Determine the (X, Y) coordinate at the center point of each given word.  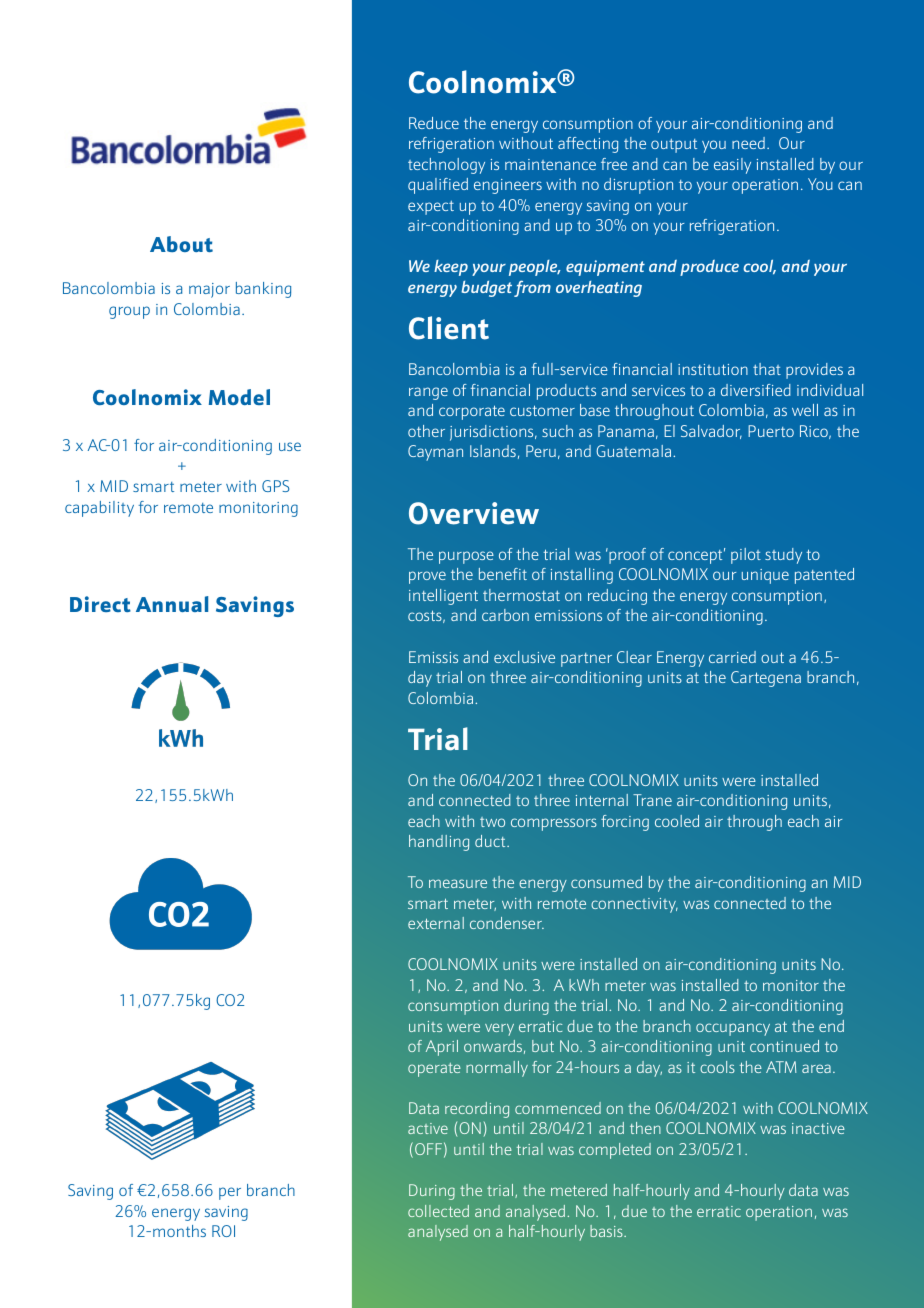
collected (438, 1211)
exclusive (524, 657)
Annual (172, 604)
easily (732, 166)
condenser (507, 923)
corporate (472, 412)
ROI (223, 1231)
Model (239, 397)
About (181, 244)
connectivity (634, 905)
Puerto (771, 431)
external (436, 923)
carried (732, 657)
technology (446, 166)
